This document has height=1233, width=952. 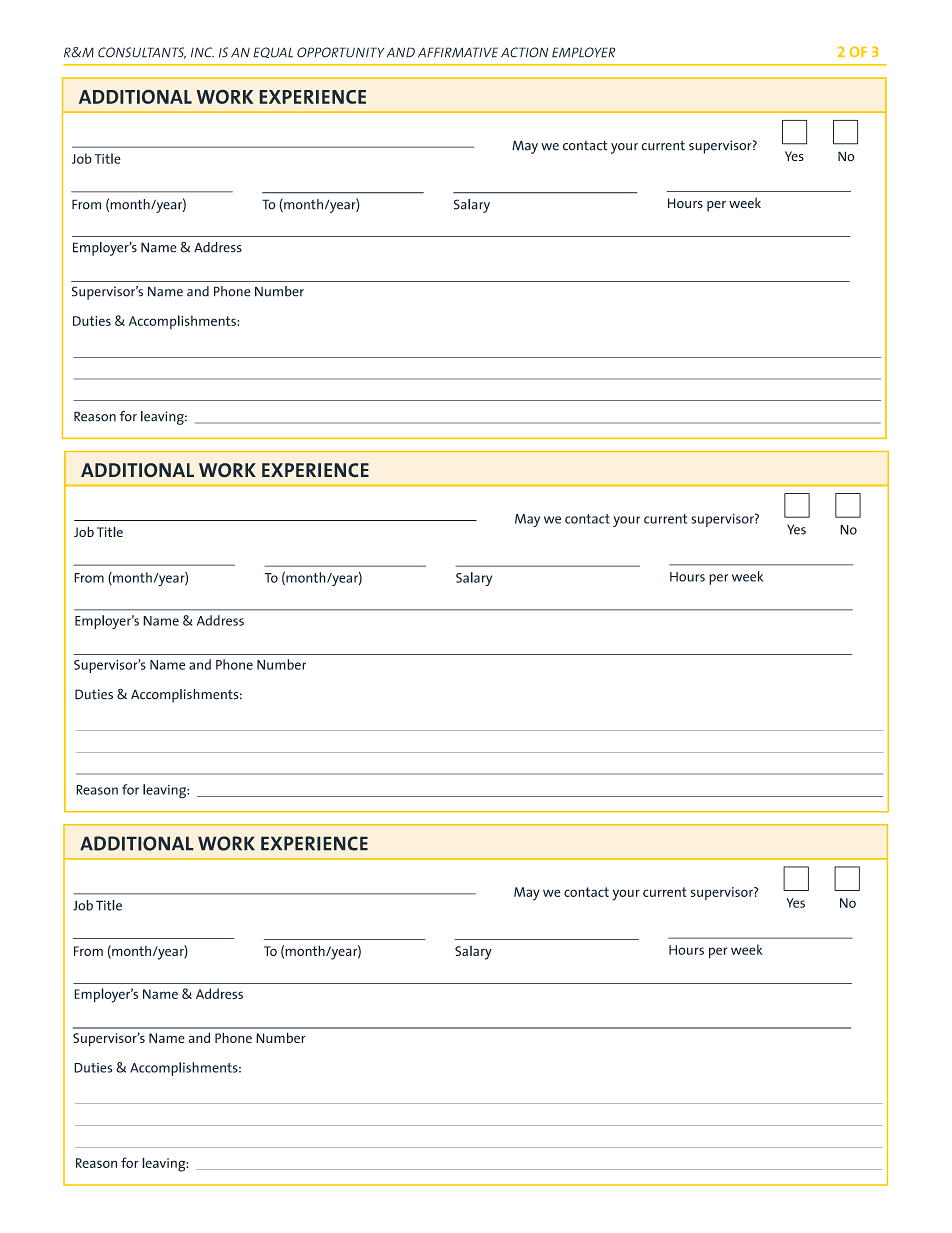 I want to click on INC, so click(x=202, y=52).
